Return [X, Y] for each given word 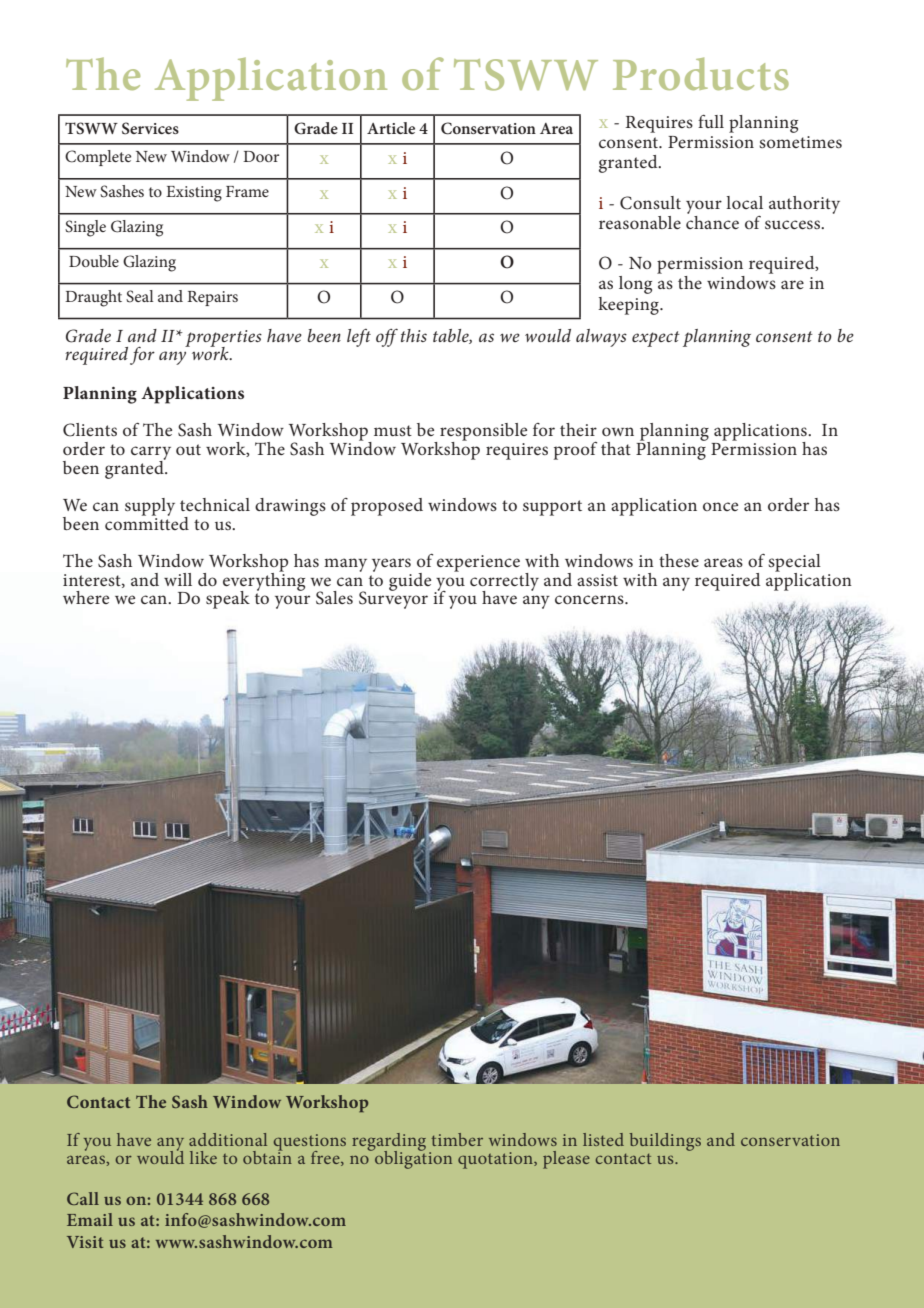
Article [391, 128]
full [711, 121]
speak [228, 600]
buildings [665, 1142]
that [616, 448]
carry [151, 454]
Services [150, 128]
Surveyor [393, 599]
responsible [483, 433]
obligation [412, 1158]
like [203, 1157]
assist [597, 580]
